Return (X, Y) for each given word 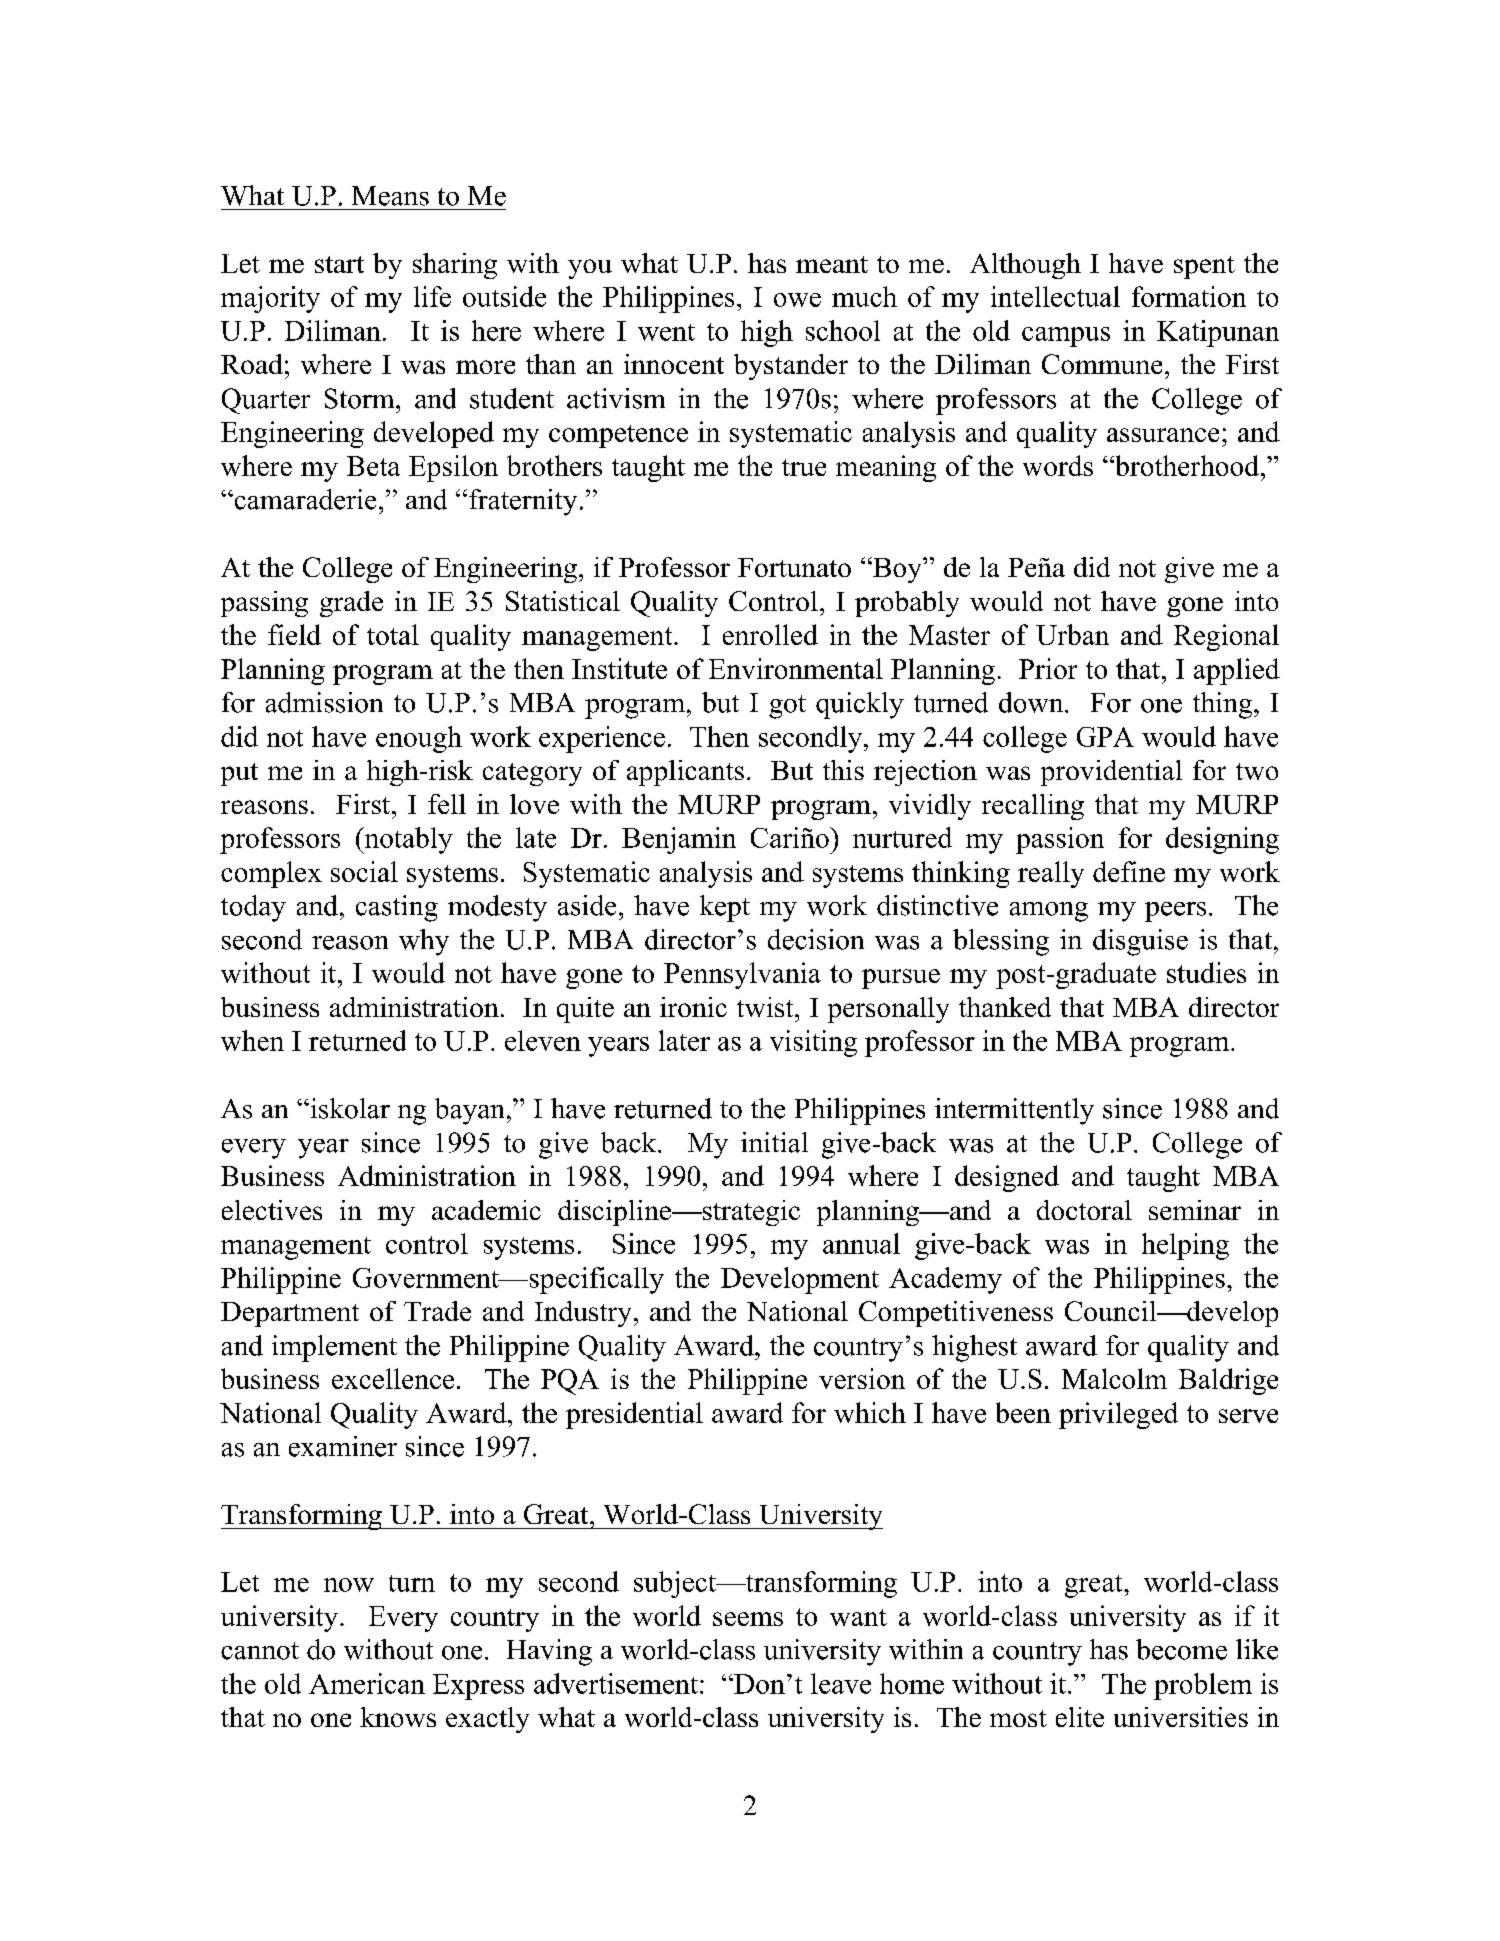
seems (748, 1619)
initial (774, 1142)
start (339, 264)
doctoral (1084, 1210)
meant (832, 264)
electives (272, 1210)
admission (324, 702)
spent (1204, 267)
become (1181, 1649)
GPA (1105, 737)
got (787, 707)
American (367, 1683)
